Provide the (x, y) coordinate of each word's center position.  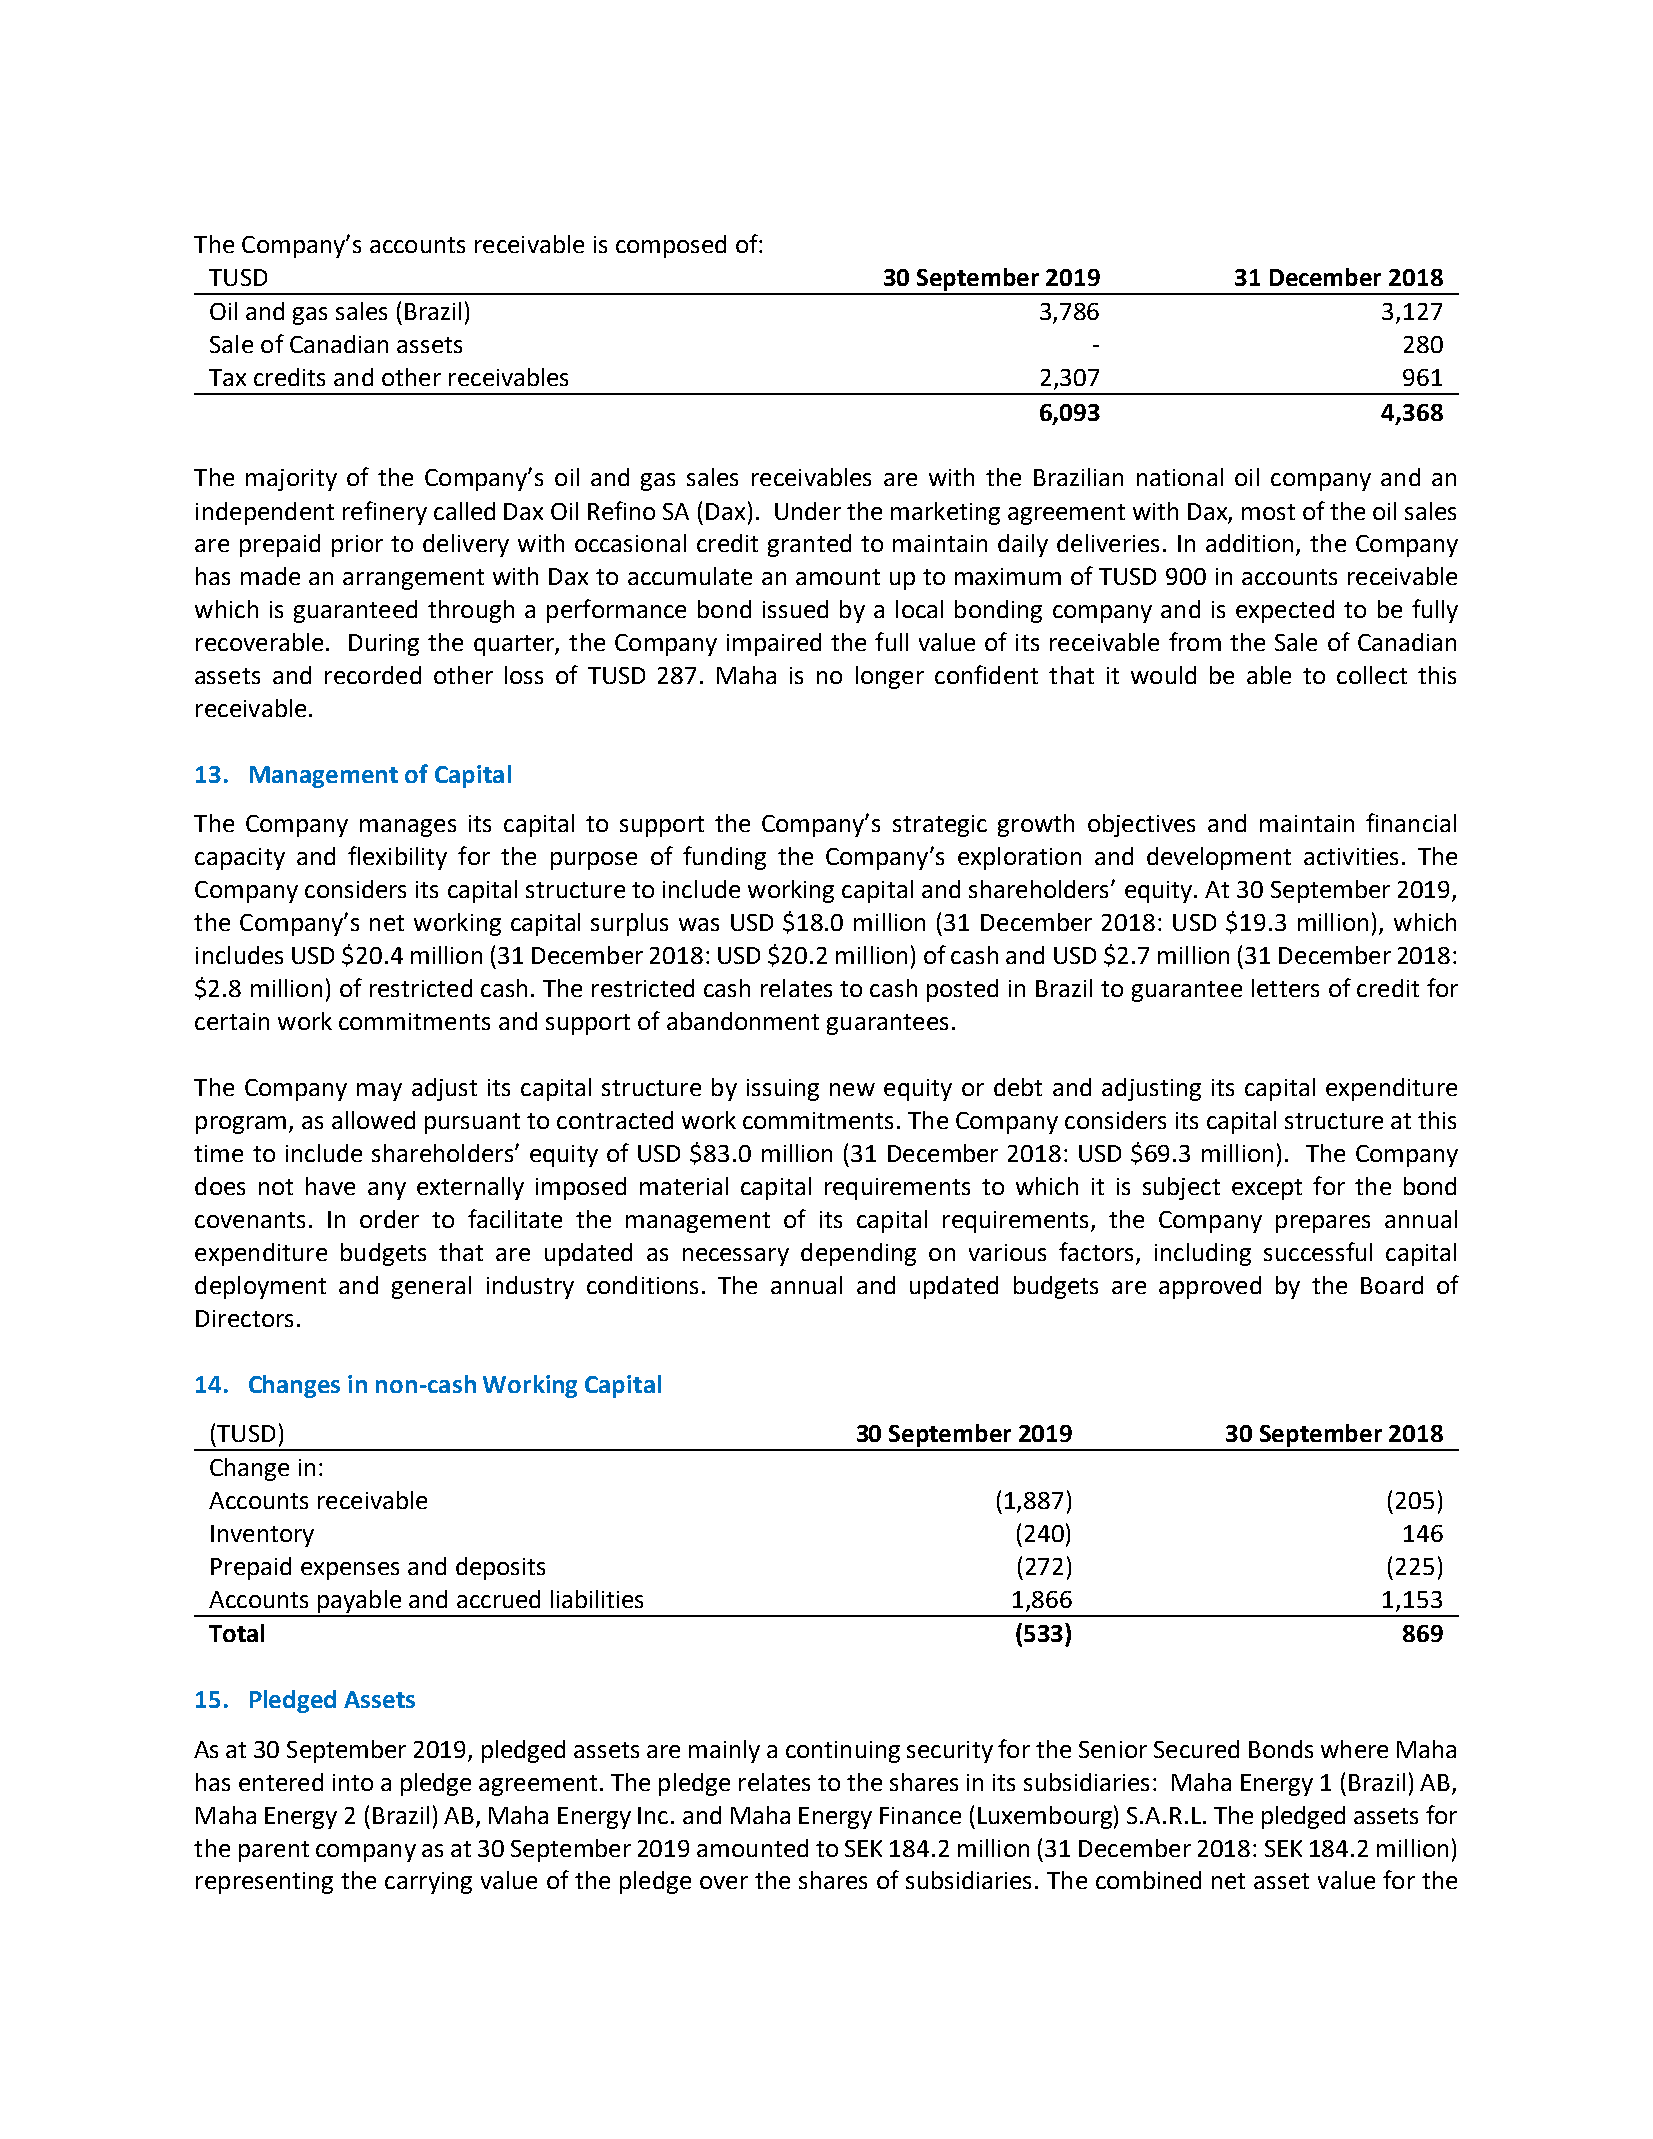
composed (671, 246)
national (1180, 477)
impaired (774, 644)
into (353, 1782)
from (1195, 641)
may (379, 1092)
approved (1210, 1287)
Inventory (262, 1536)
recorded (373, 675)
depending (858, 1254)
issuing (783, 1090)
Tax (227, 377)
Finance (920, 1815)
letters (1285, 988)
